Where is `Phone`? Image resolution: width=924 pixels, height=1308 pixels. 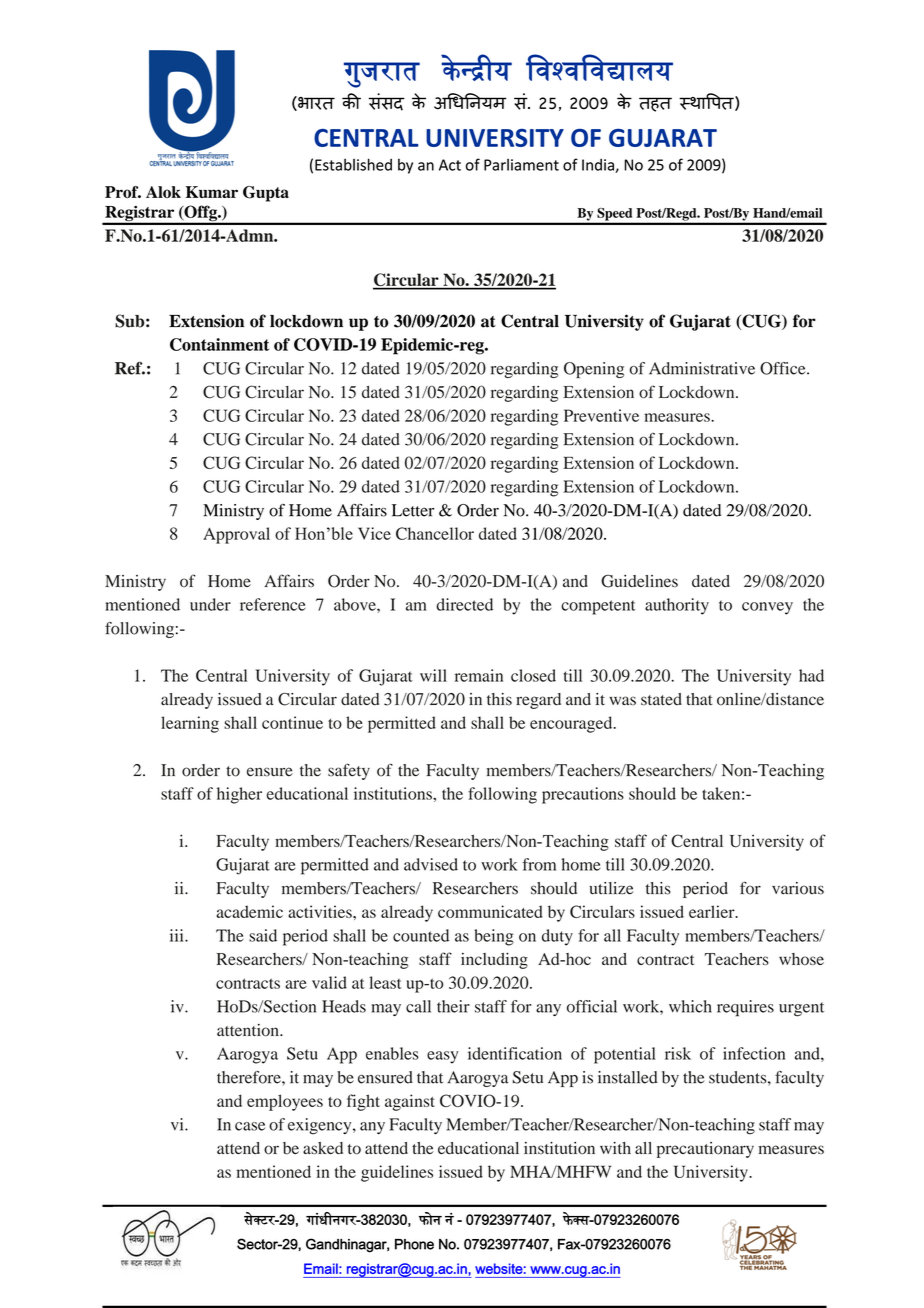 Phone is located at coordinates (414, 1244).
